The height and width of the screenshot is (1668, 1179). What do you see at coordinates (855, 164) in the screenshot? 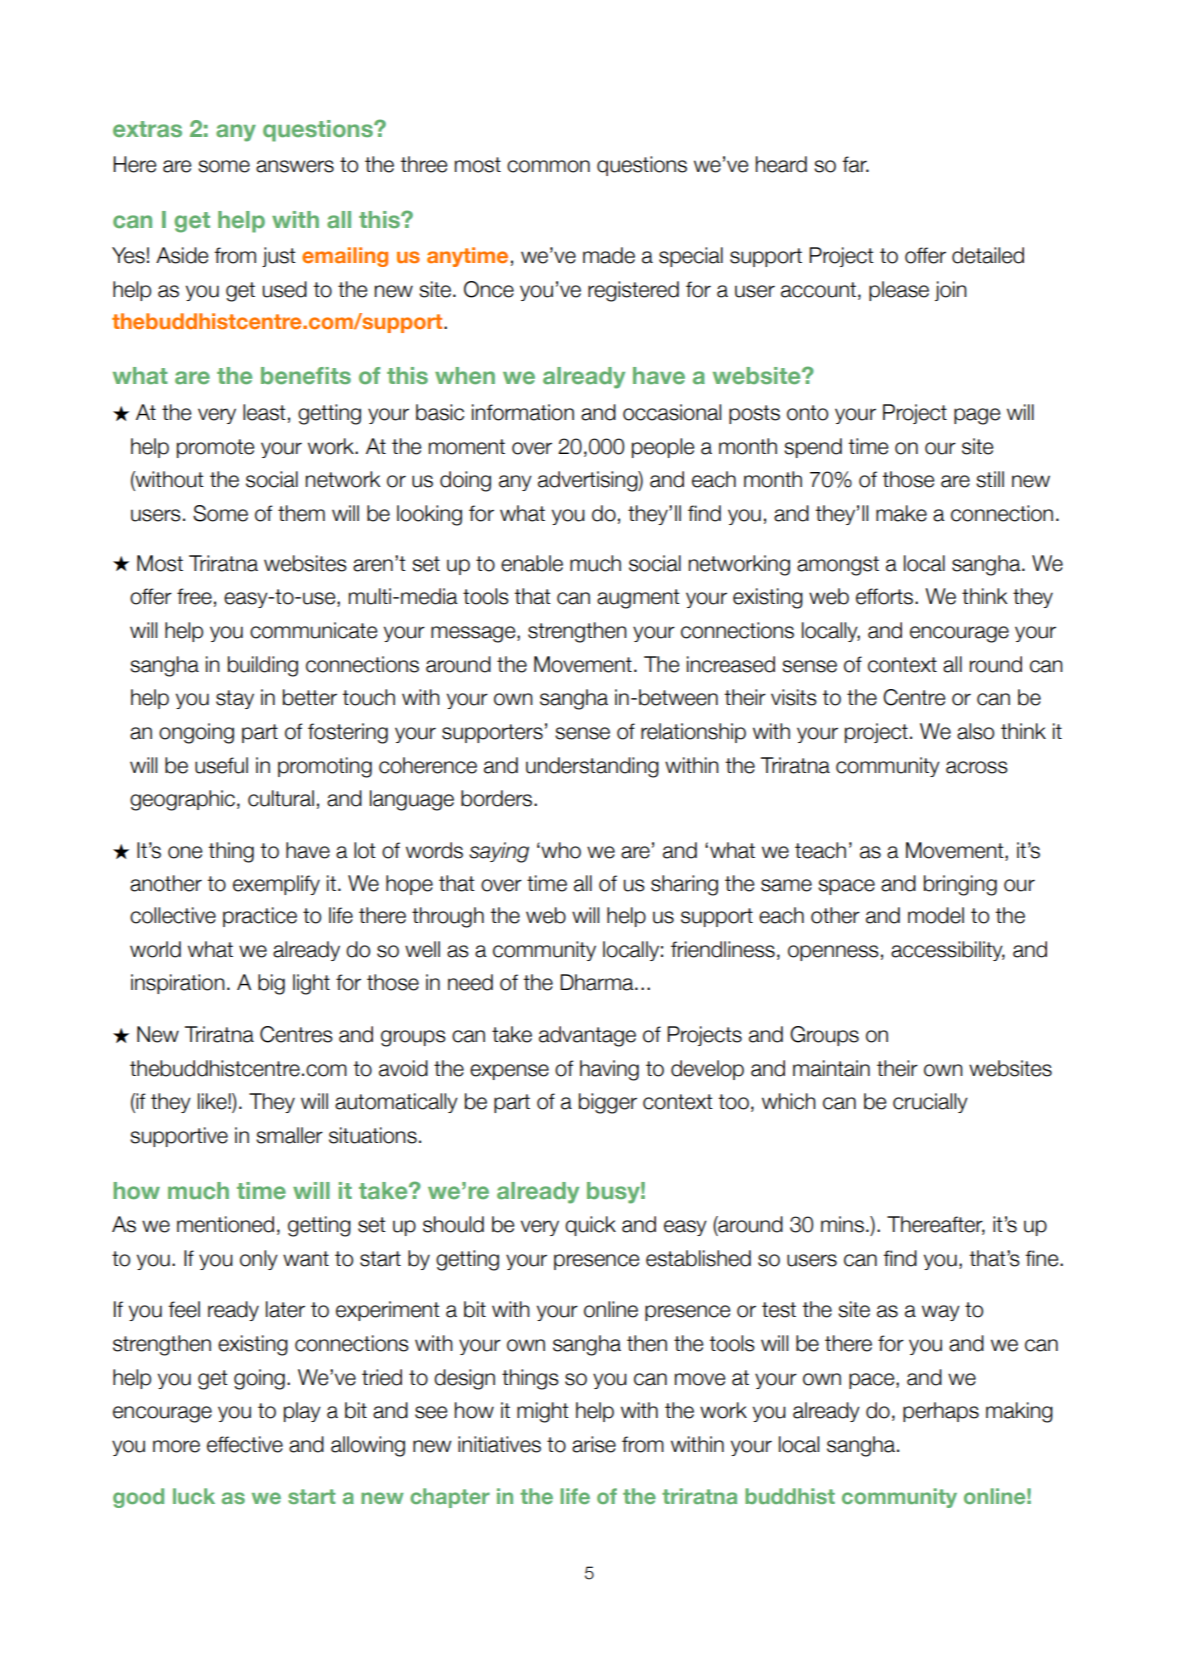
I see `far` at bounding box center [855, 164].
